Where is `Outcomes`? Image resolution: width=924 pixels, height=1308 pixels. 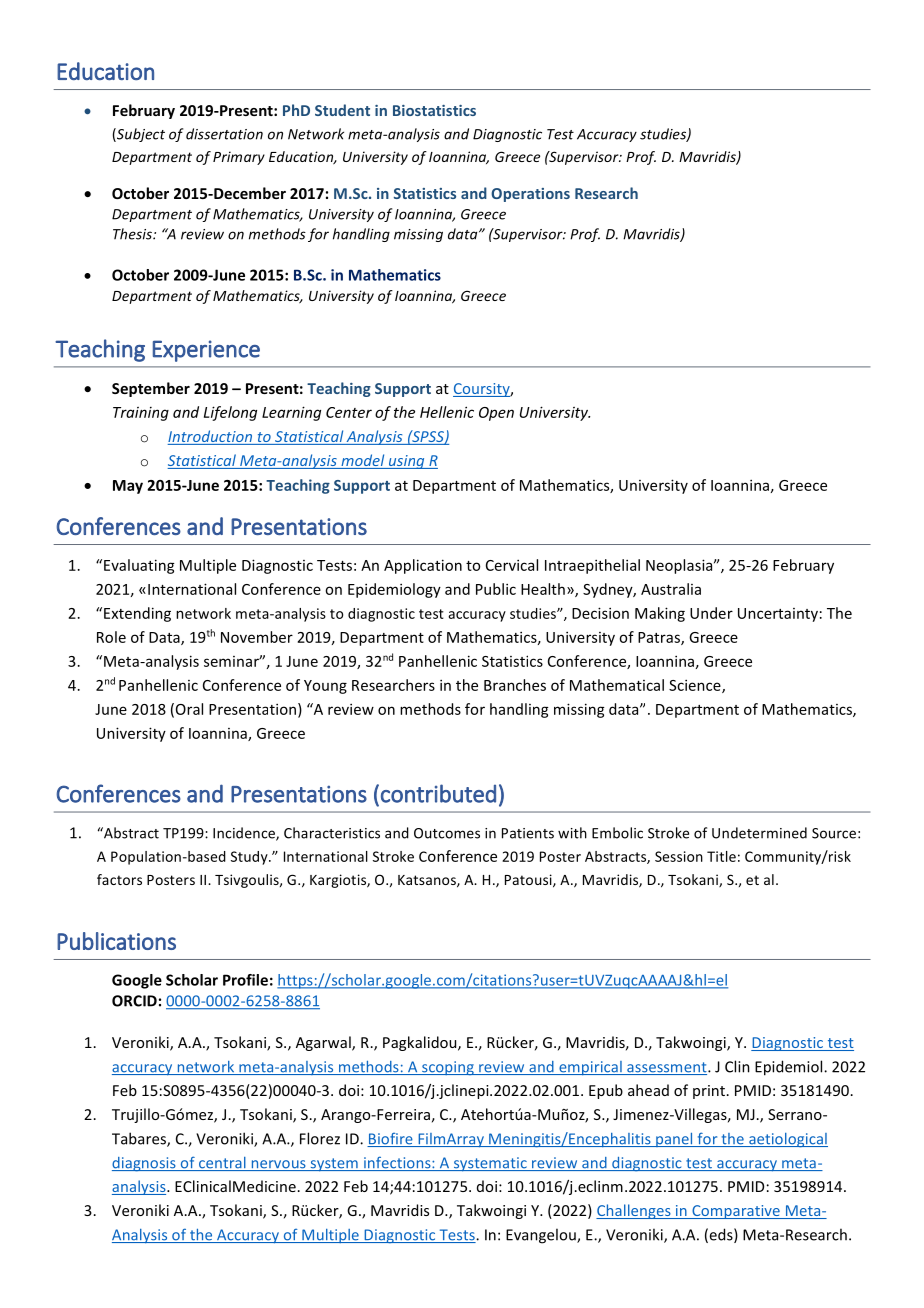
Outcomes is located at coordinates (447, 833).
